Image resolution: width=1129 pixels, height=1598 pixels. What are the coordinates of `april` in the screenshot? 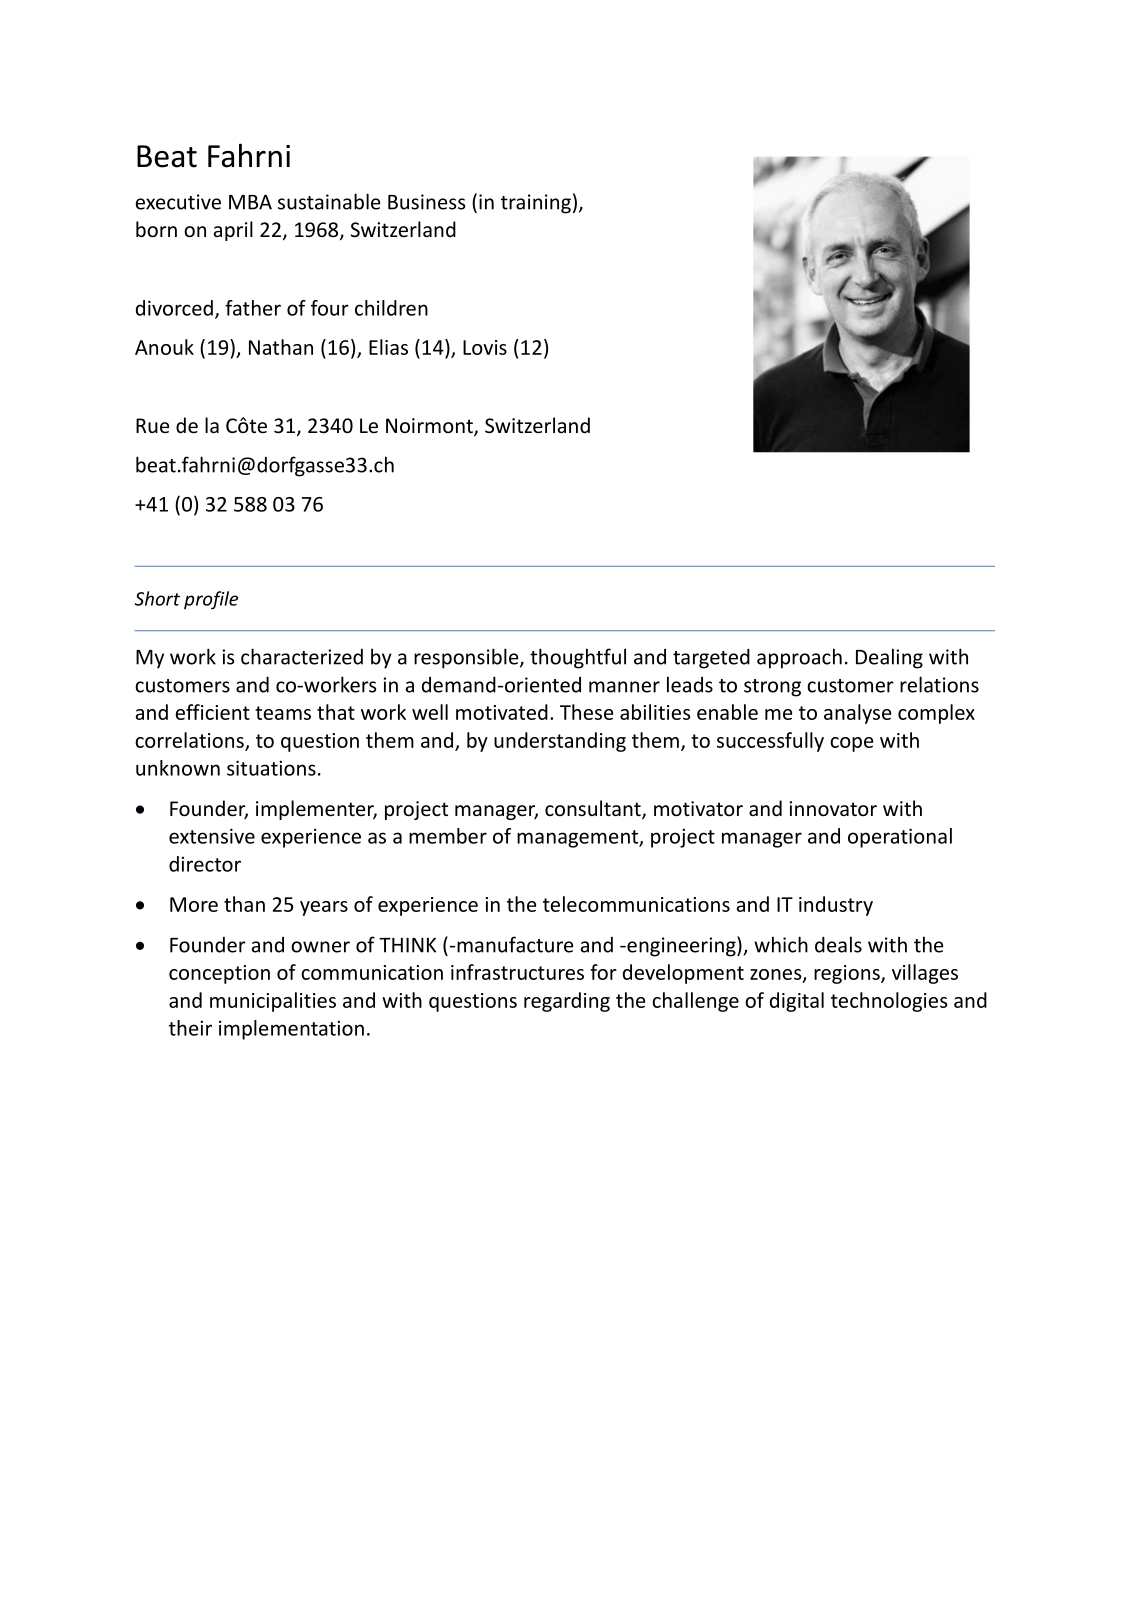 It's located at (233, 231).
